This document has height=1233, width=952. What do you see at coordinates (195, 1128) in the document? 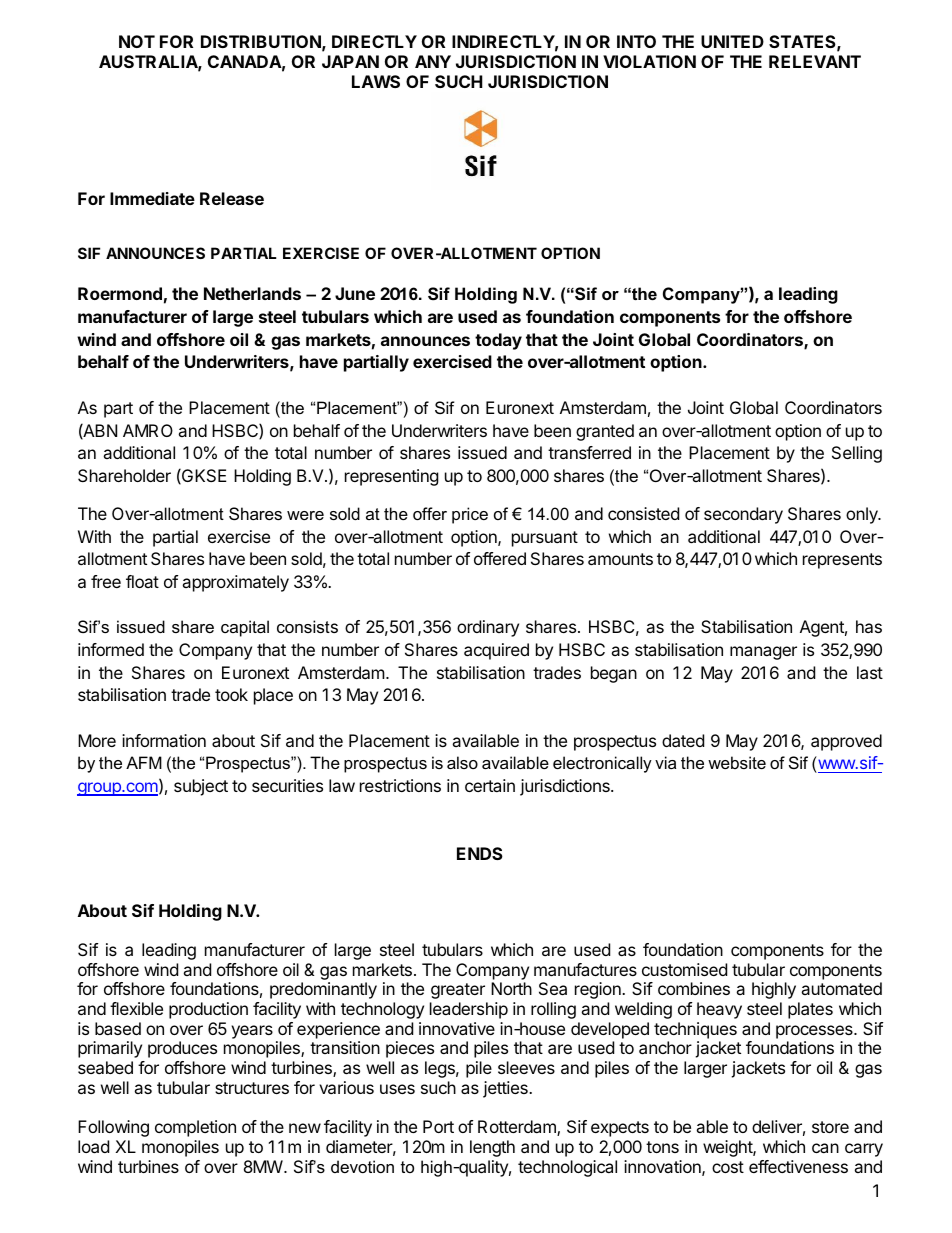
I see `completion` at bounding box center [195, 1128].
